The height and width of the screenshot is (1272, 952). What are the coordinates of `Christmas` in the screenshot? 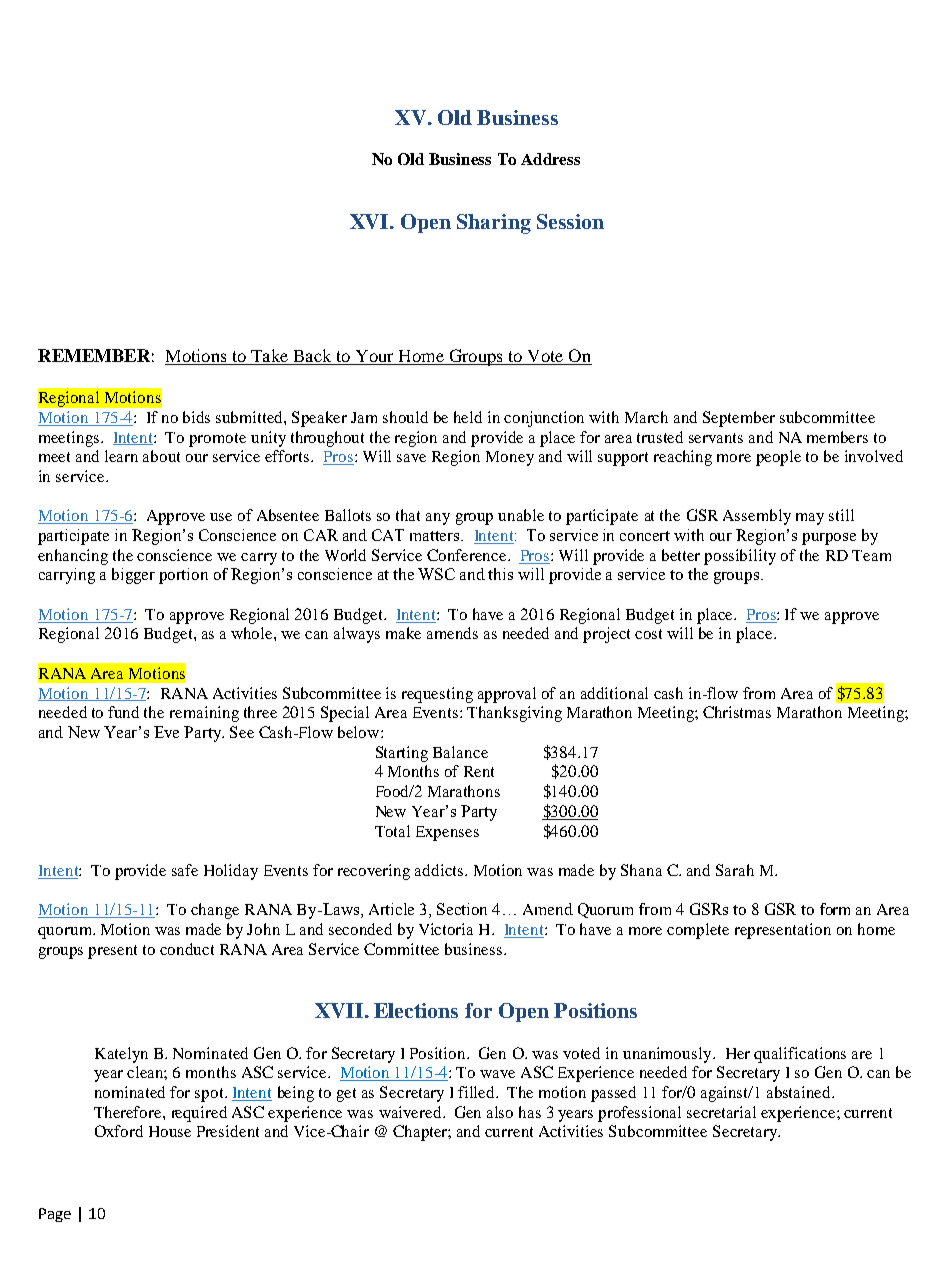 It's located at (737, 712).
